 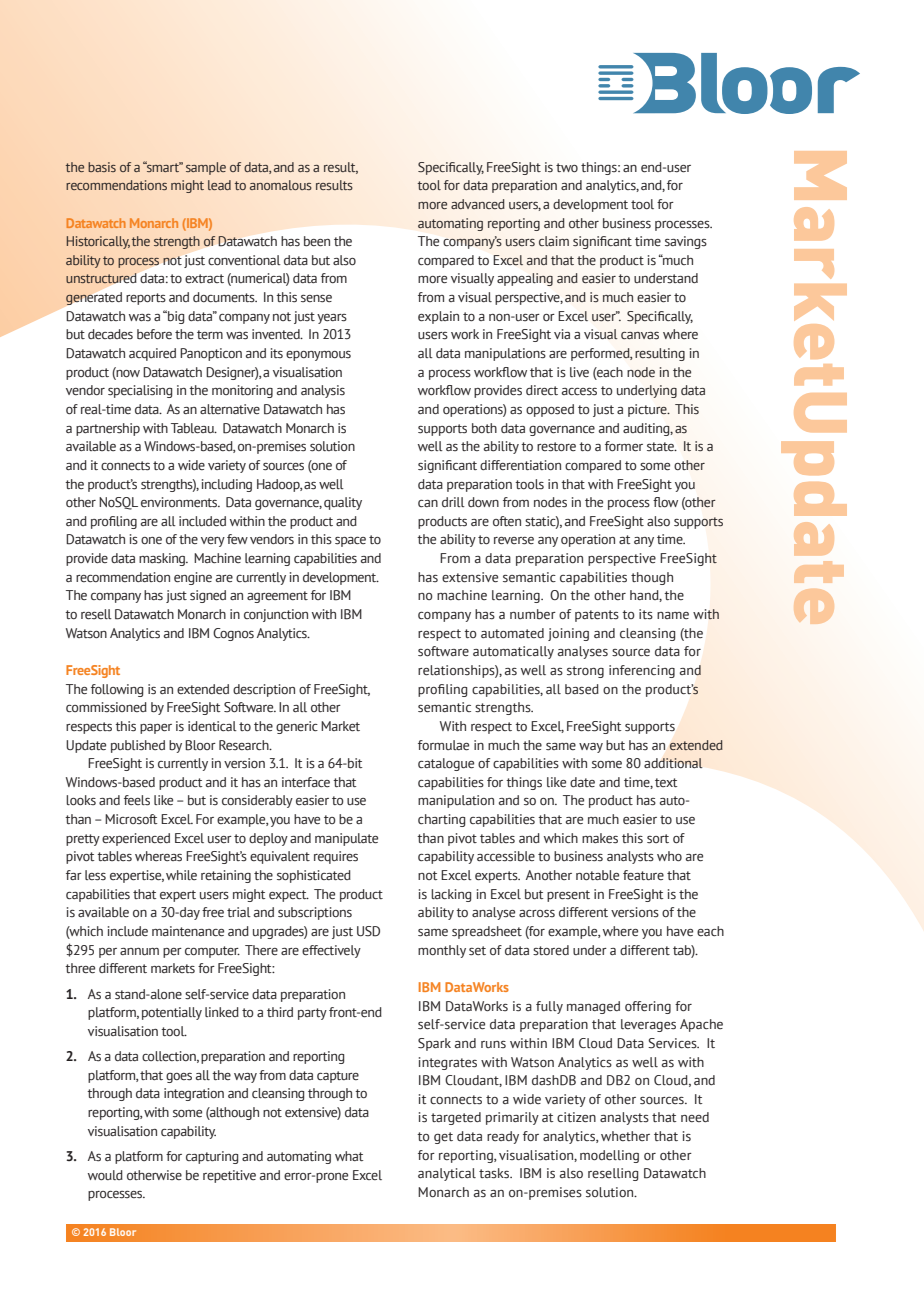 I want to click on following, so click(x=117, y=690).
